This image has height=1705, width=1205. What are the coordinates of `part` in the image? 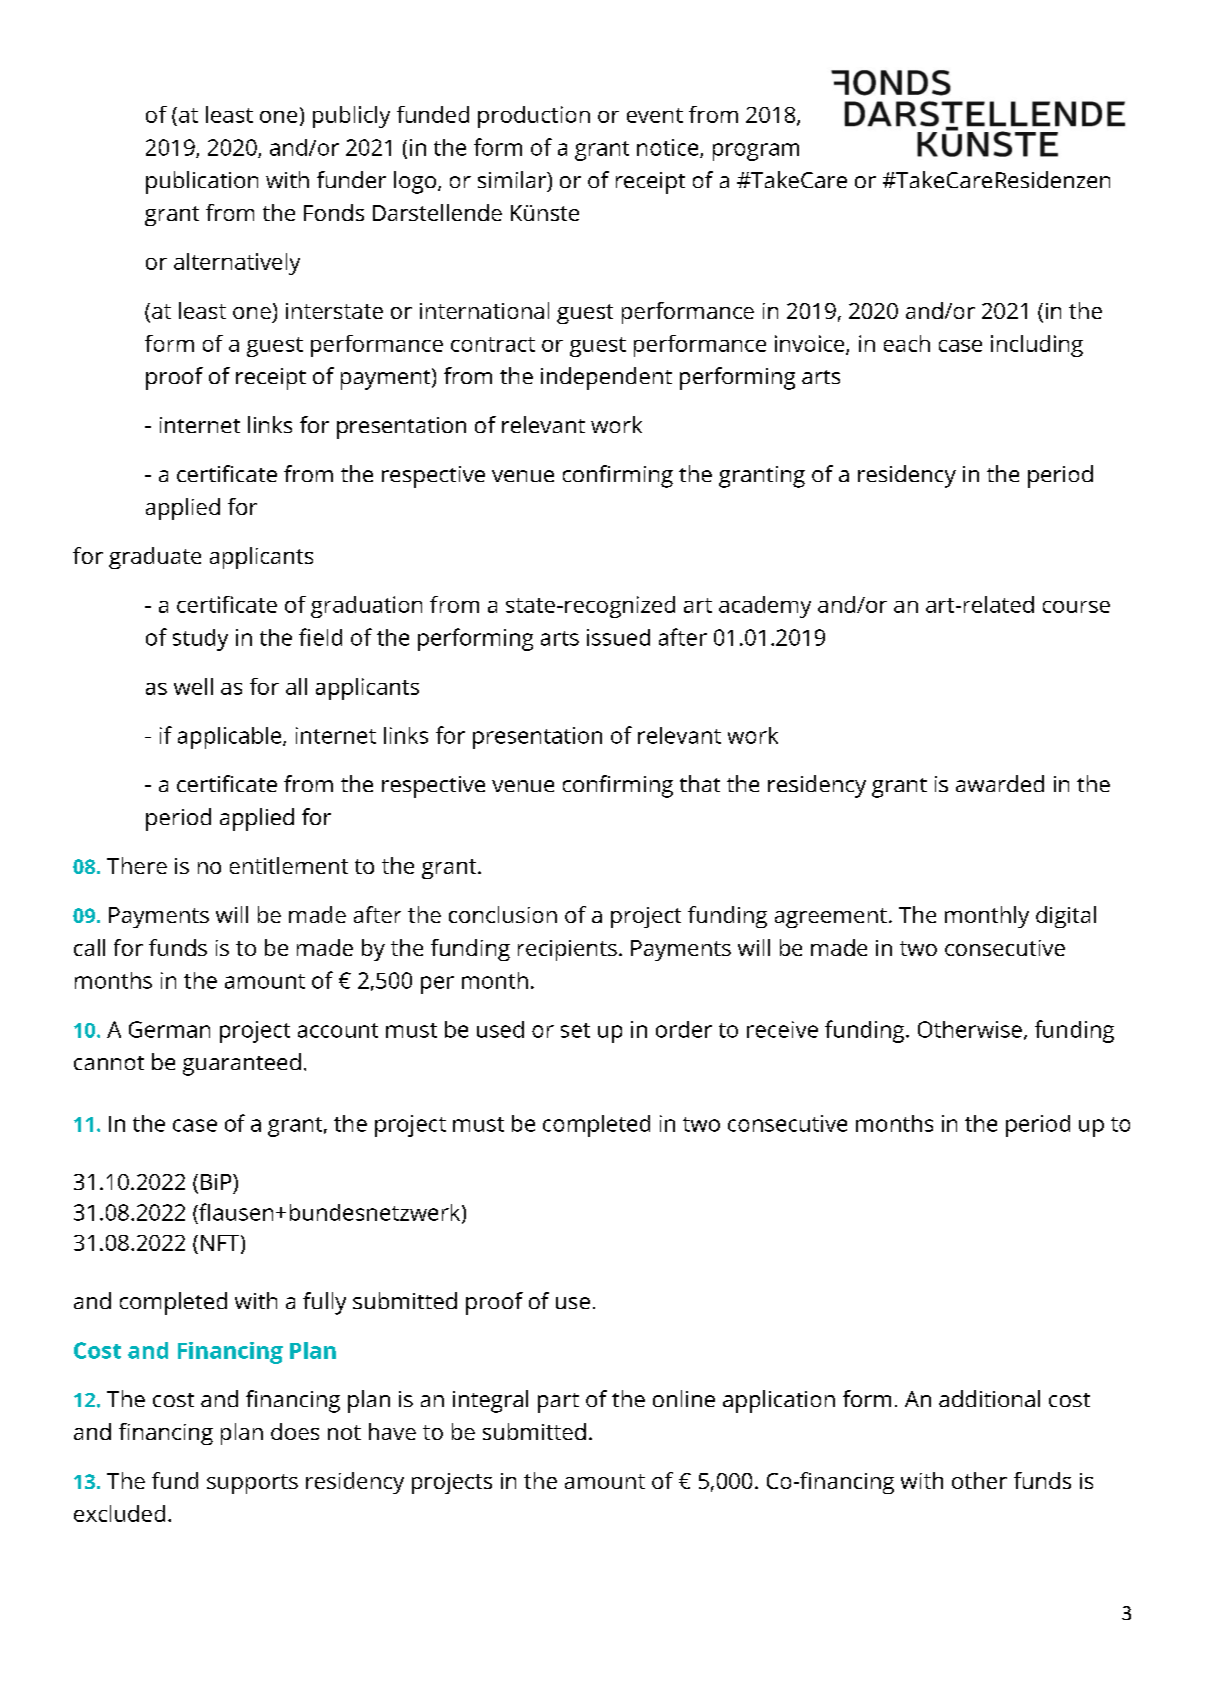 It's located at (558, 1403).
